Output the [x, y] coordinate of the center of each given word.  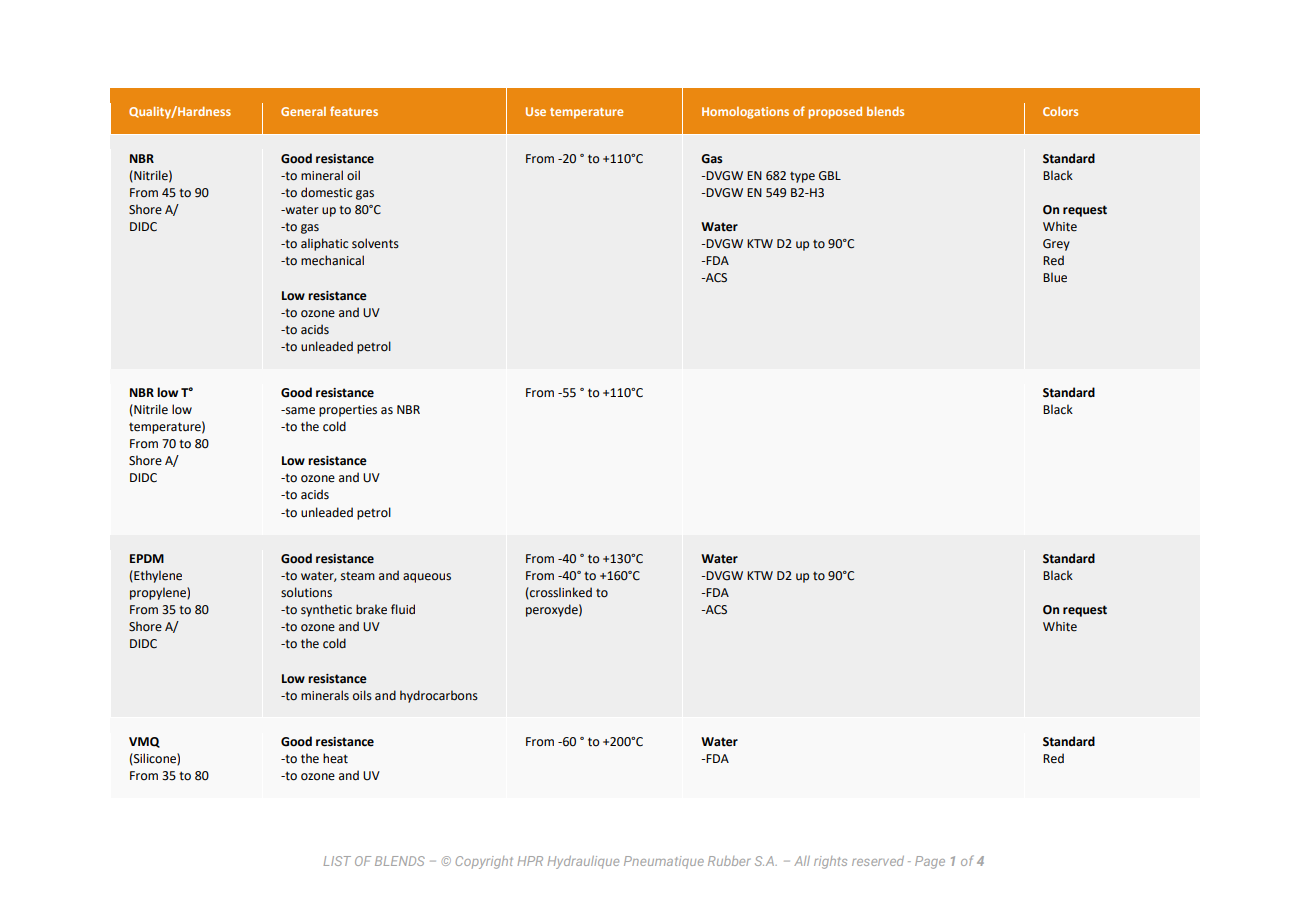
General [303, 111]
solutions [306, 592]
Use [536, 111]
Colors [1060, 111]
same [299, 411]
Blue [1055, 277]
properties [348, 411]
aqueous [427, 578]
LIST [337, 861]
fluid [403, 609]
